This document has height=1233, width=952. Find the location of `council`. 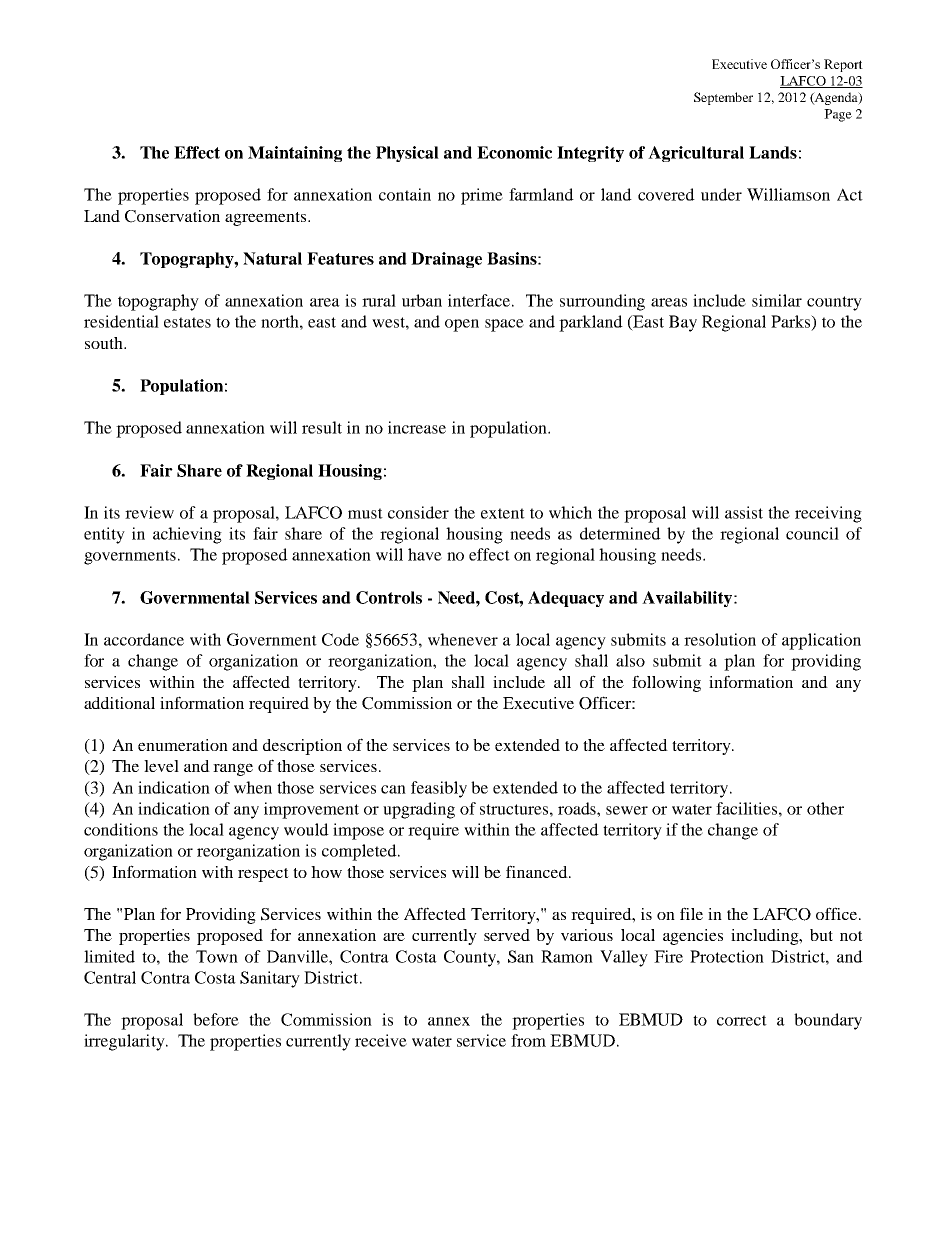

council is located at coordinates (812, 533).
